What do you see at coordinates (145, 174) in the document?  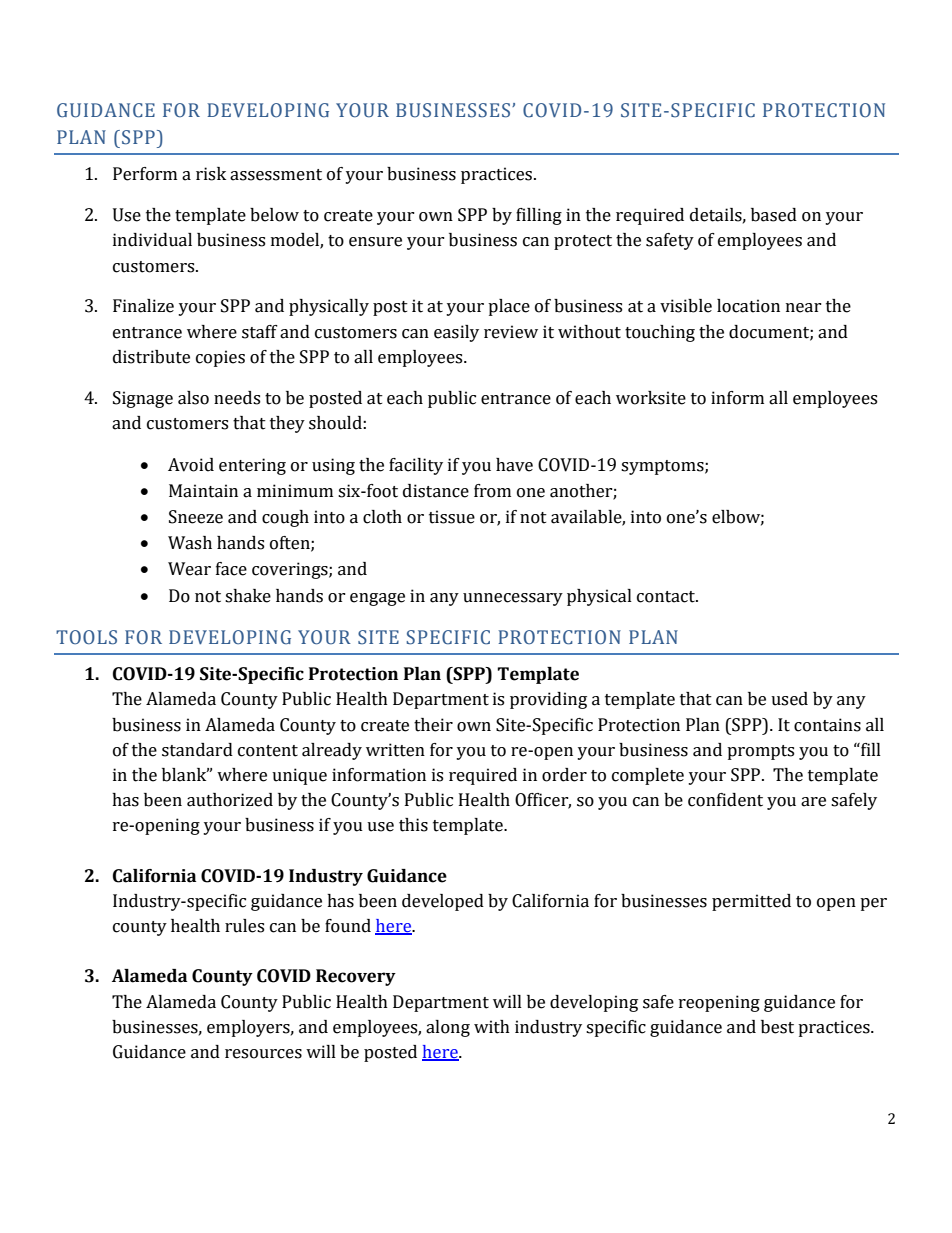 I see `Perform` at bounding box center [145, 174].
